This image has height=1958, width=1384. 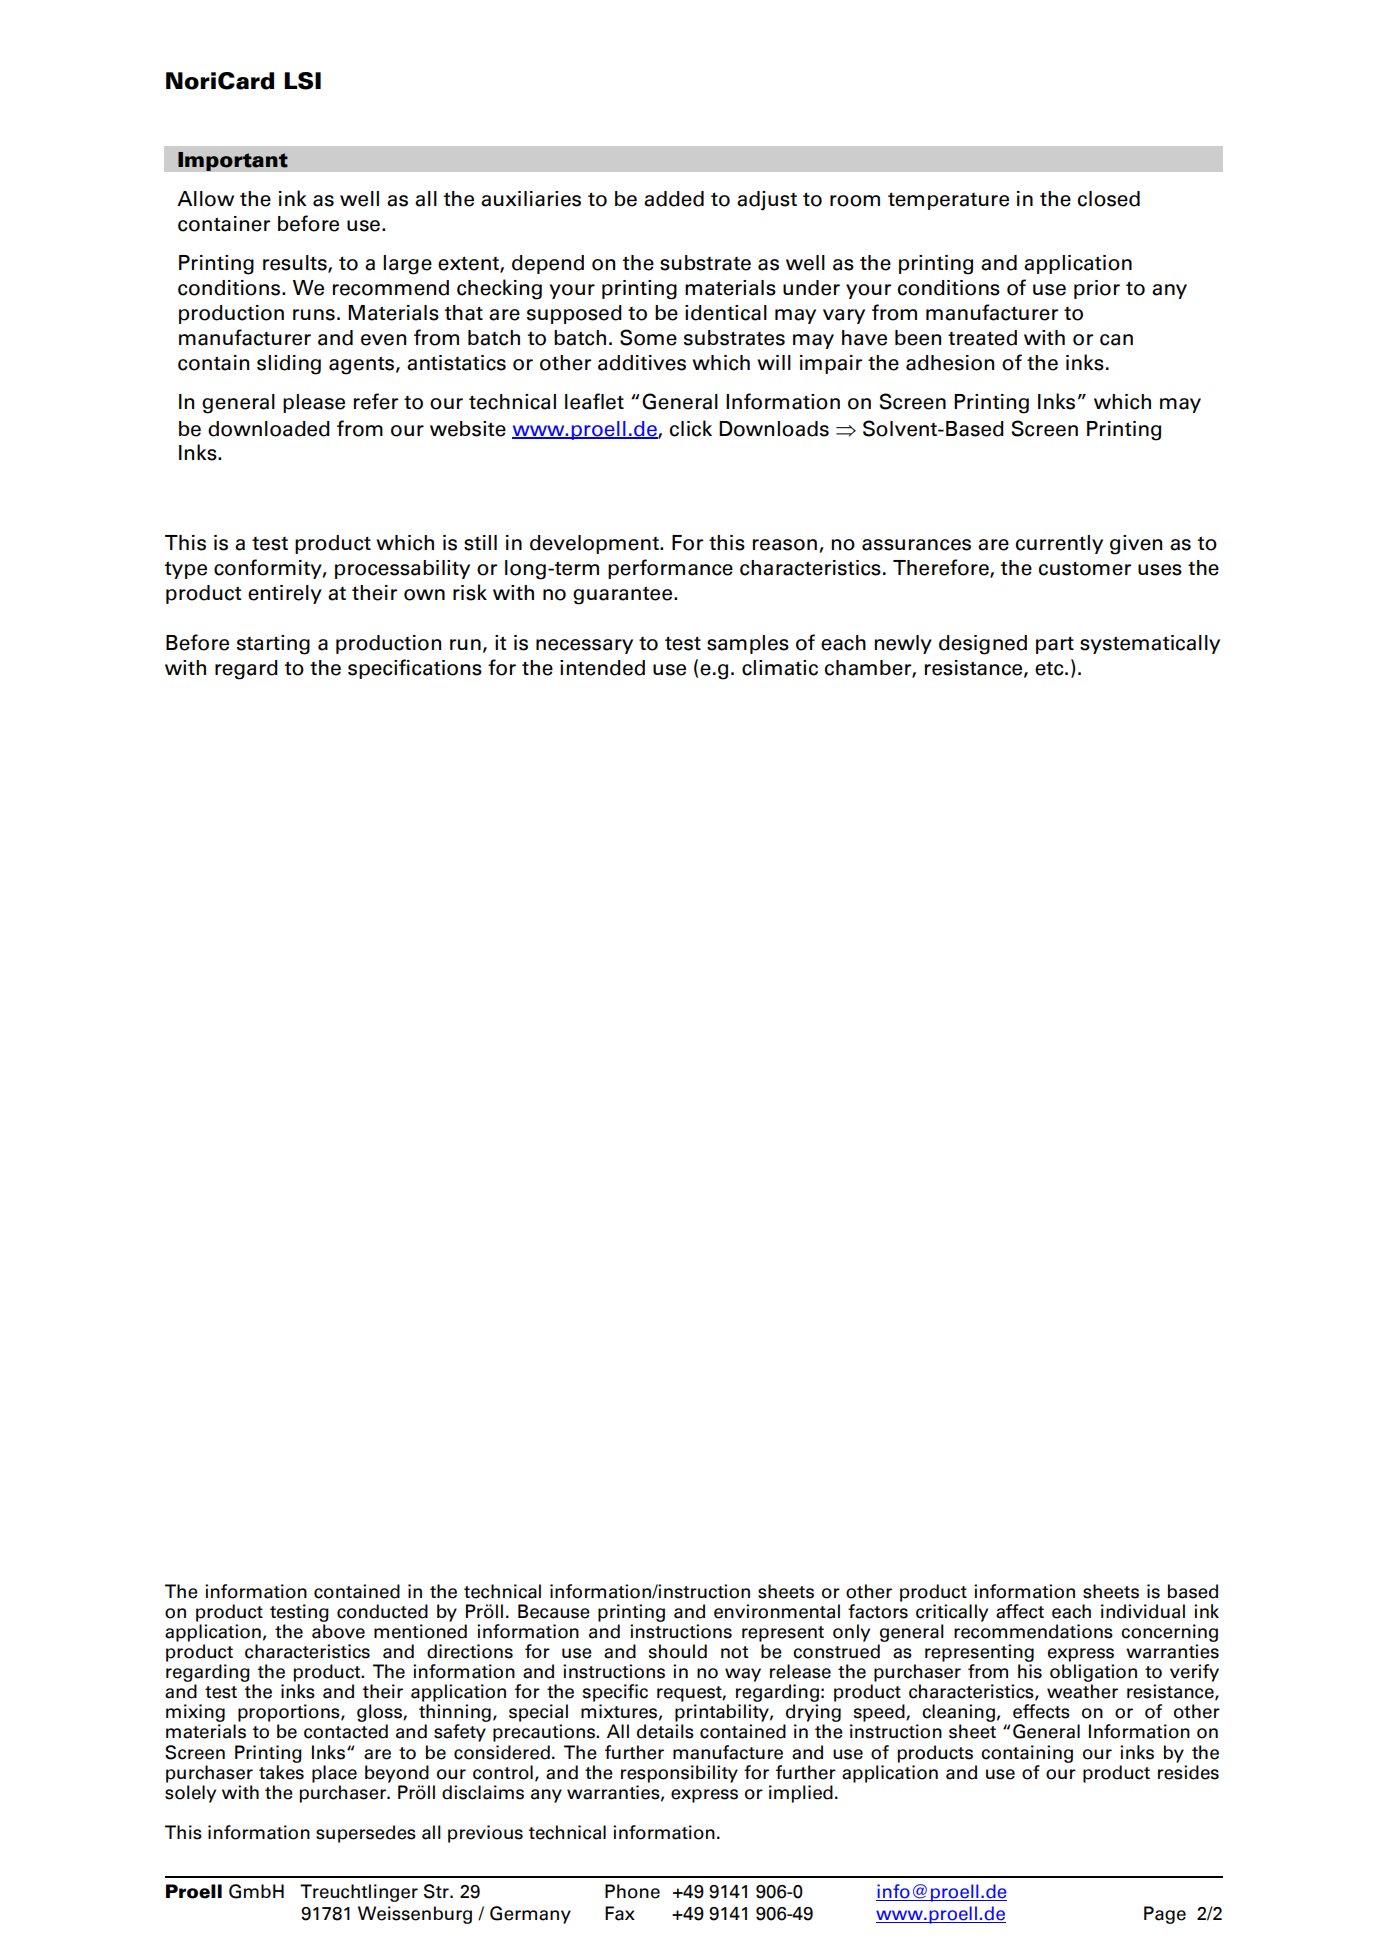 What do you see at coordinates (273, 645) in the image?
I see `starting` at bounding box center [273, 645].
